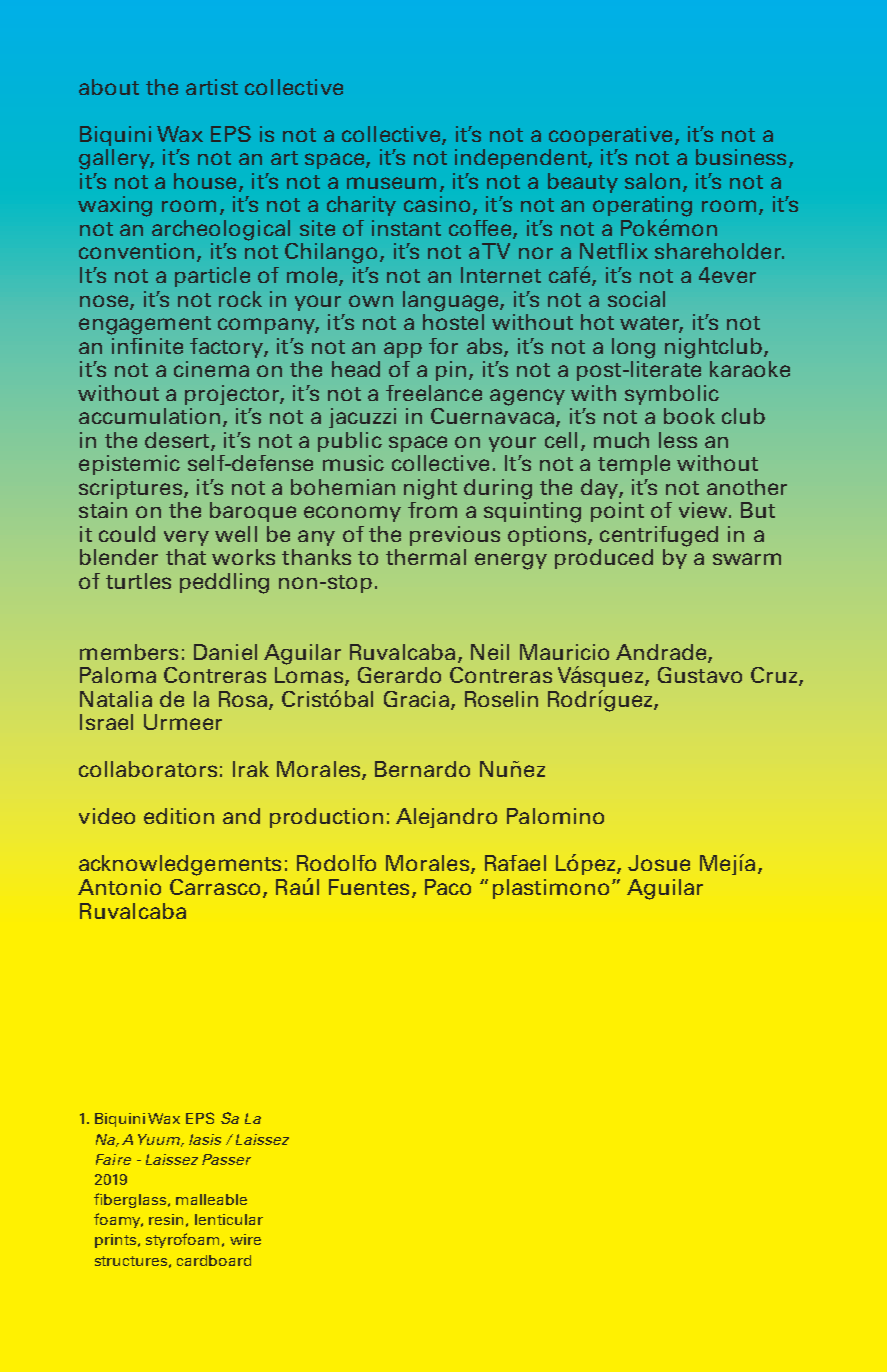  Describe the element at coordinates (245, 1239) in the page. I see `wire` at that location.
